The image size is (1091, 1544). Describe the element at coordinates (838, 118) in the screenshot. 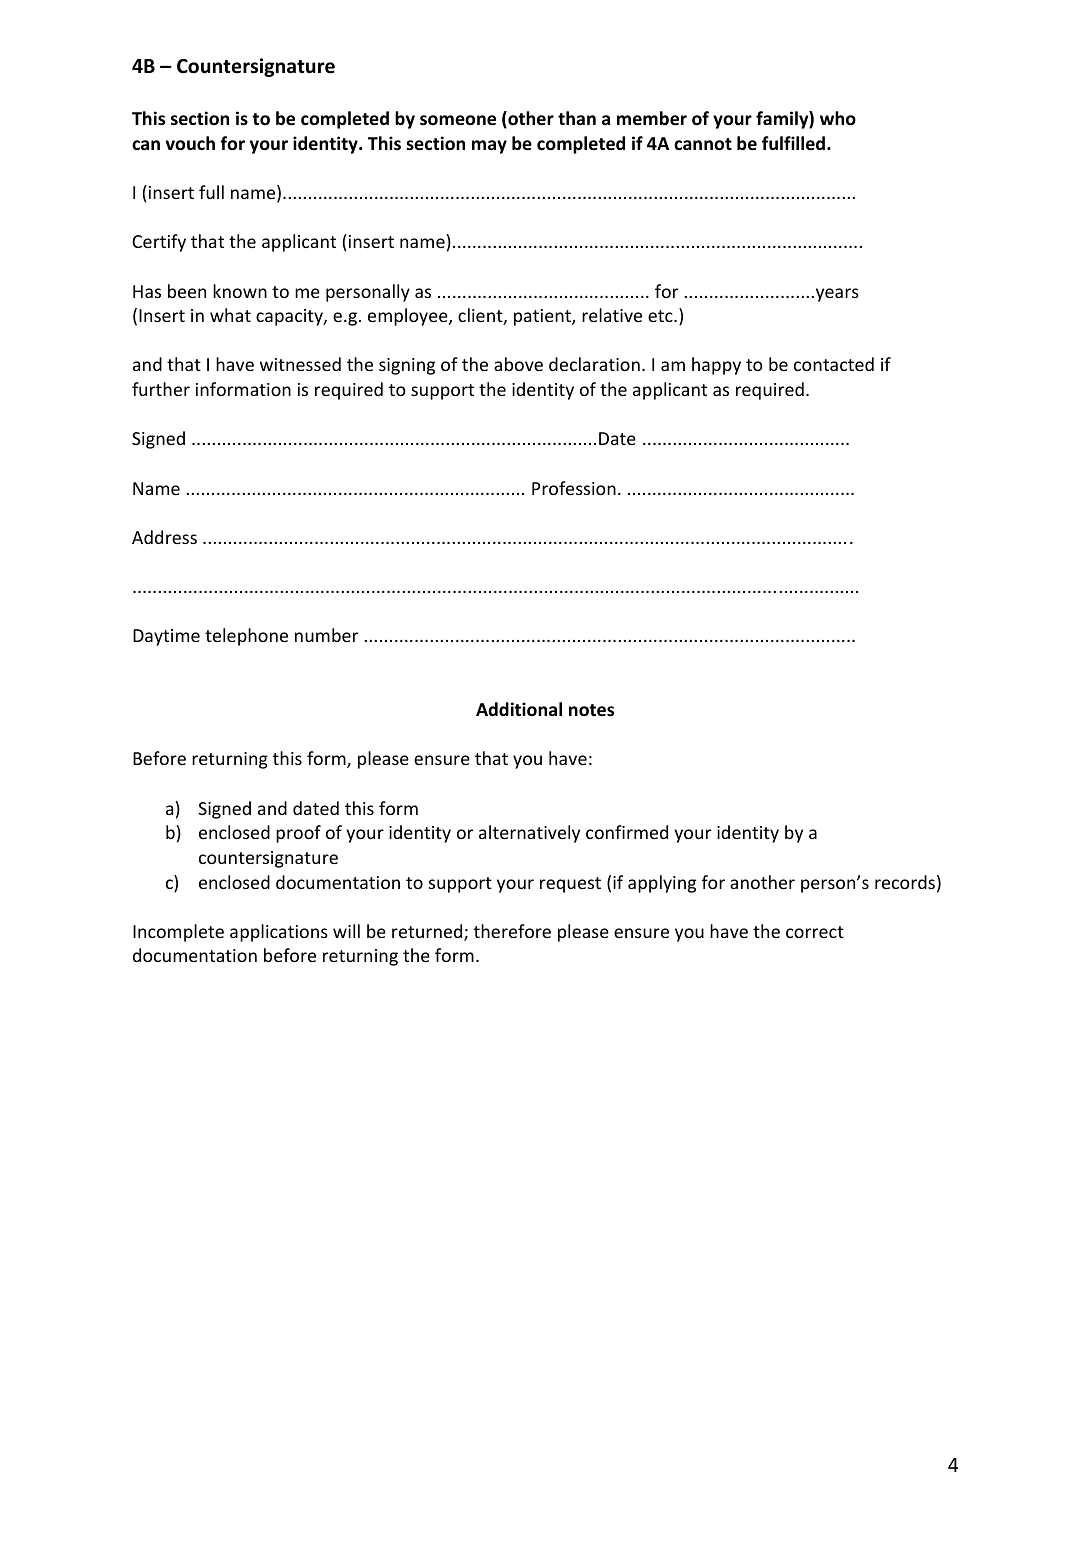

I see `who` at that location.
